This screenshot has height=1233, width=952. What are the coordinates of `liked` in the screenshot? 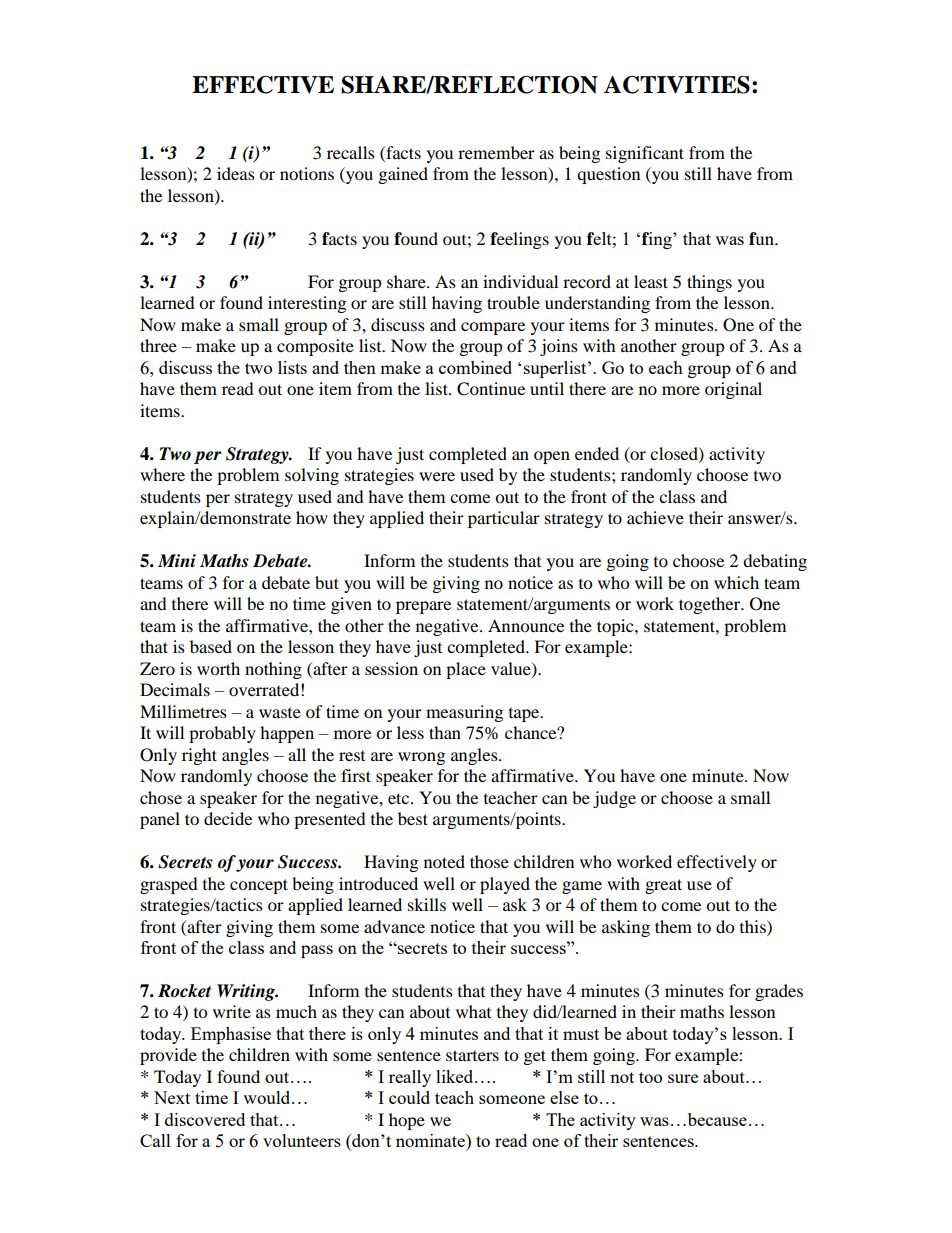 It's located at (456, 1076).
